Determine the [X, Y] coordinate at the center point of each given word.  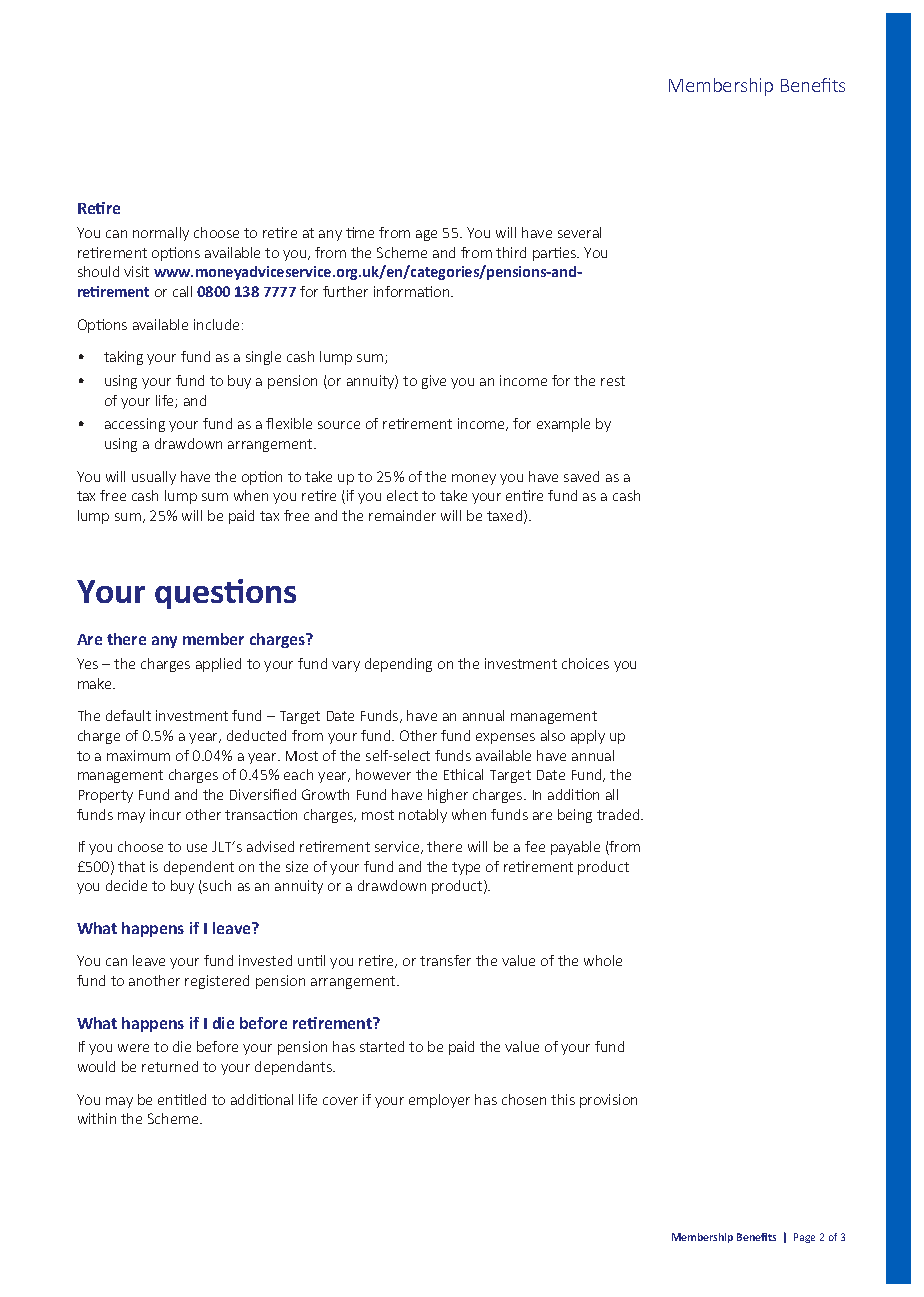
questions [225, 594]
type [466, 868]
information [413, 291]
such [216, 887]
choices [585, 663]
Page [804, 1238]
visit [136, 271]
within [97, 1118]
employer [439, 1101]
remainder [402, 515]
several [579, 232]
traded [619, 814]
